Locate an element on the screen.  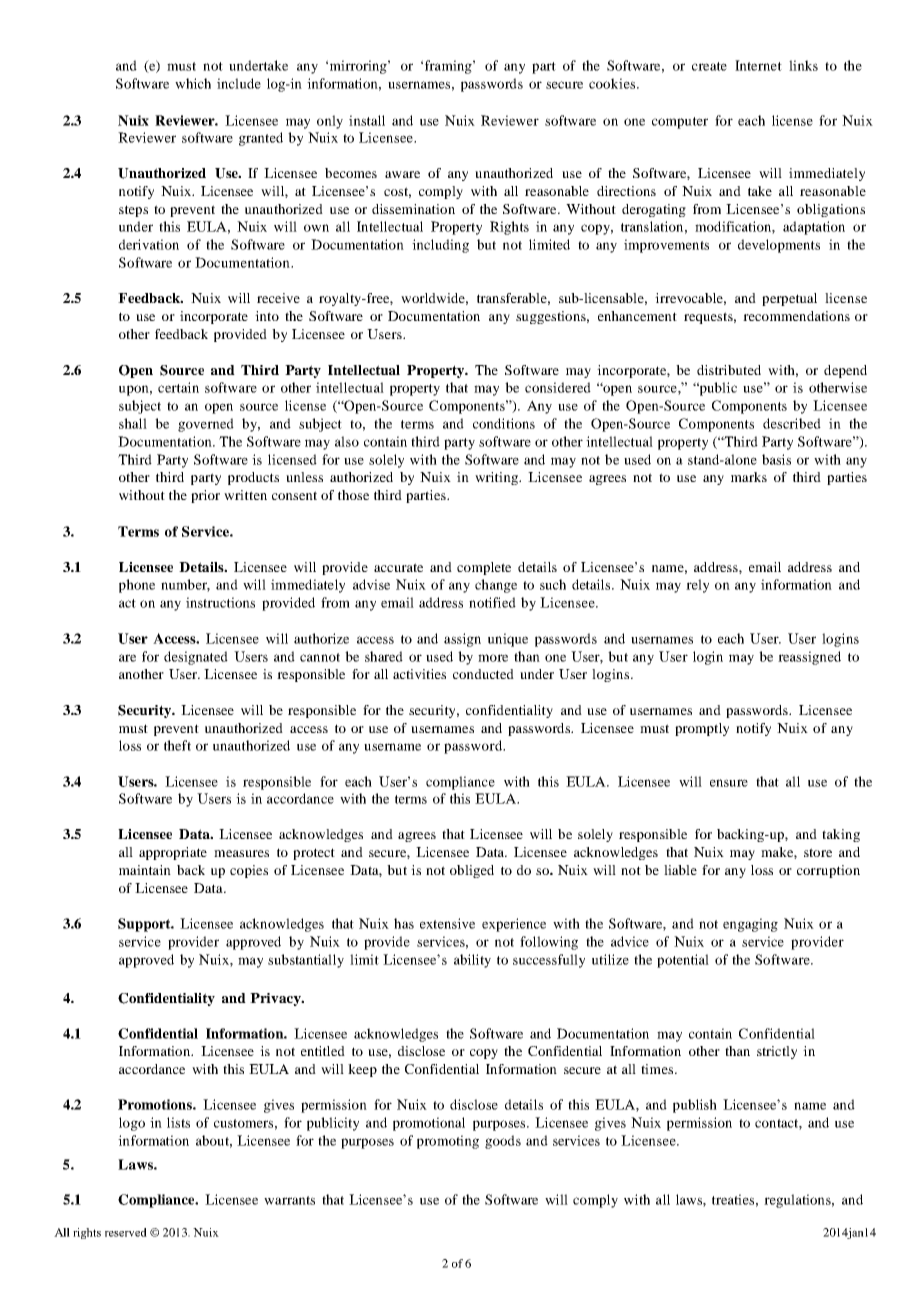
which is located at coordinates (193, 83).
